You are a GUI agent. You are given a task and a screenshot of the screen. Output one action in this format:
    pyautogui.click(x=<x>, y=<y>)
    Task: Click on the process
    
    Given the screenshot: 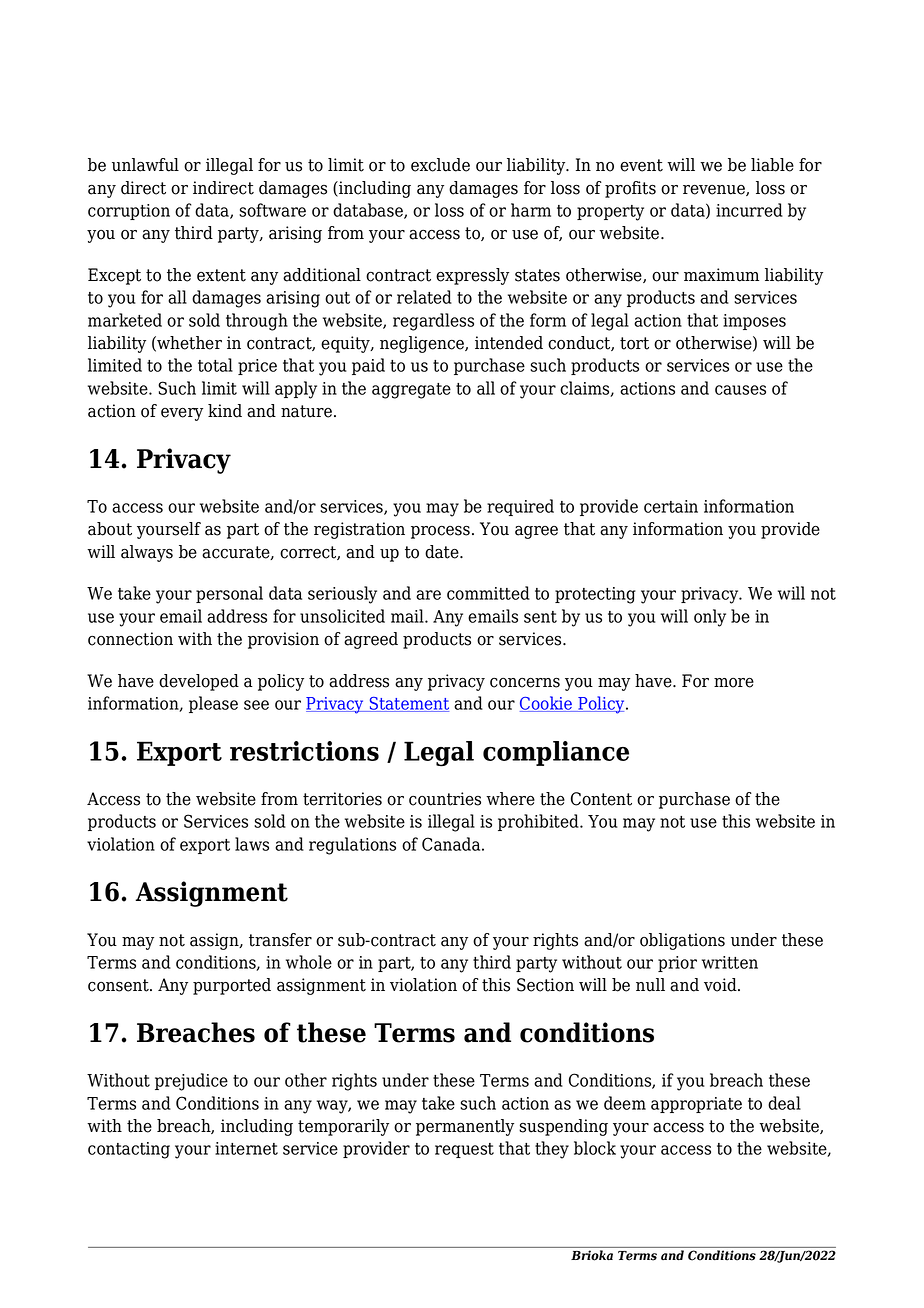 What is the action you would take?
    pyautogui.click(x=440, y=532)
